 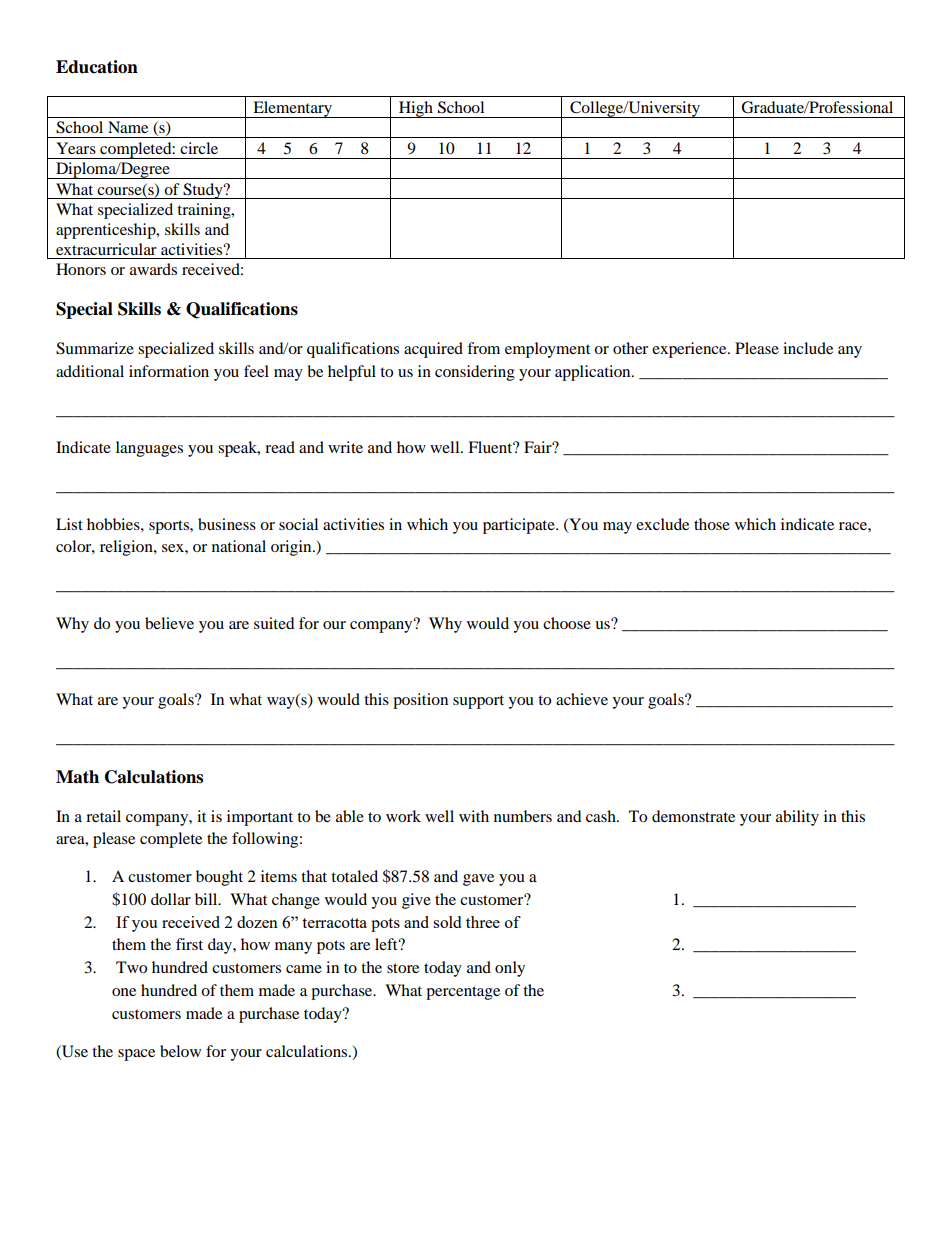 I want to click on achieve, so click(x=582, y=699).
